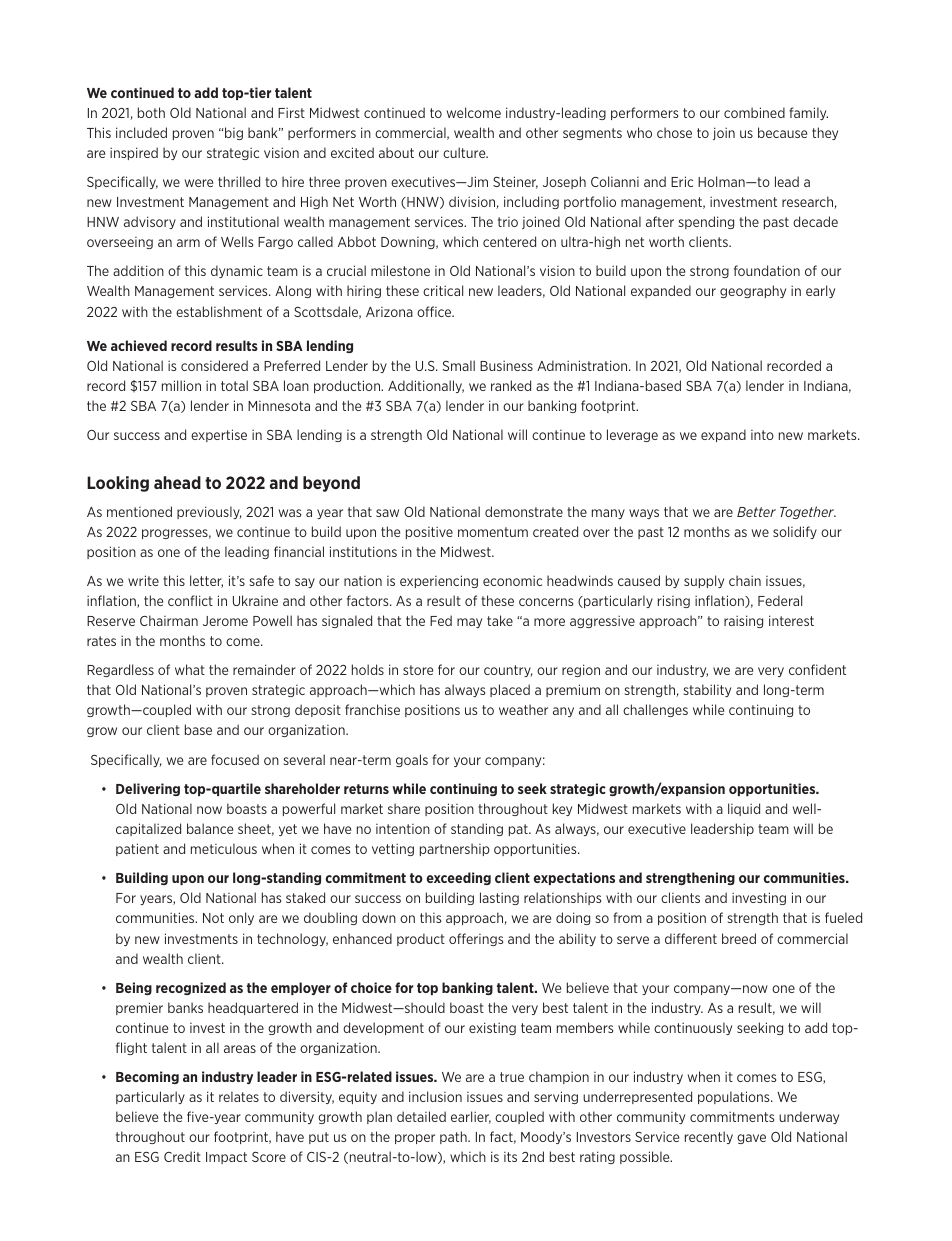 The image size is (952, 1241). What do you see at coordinates (233, 133) in the screenshot?
I see `big` at bounding box center [233, 133].
